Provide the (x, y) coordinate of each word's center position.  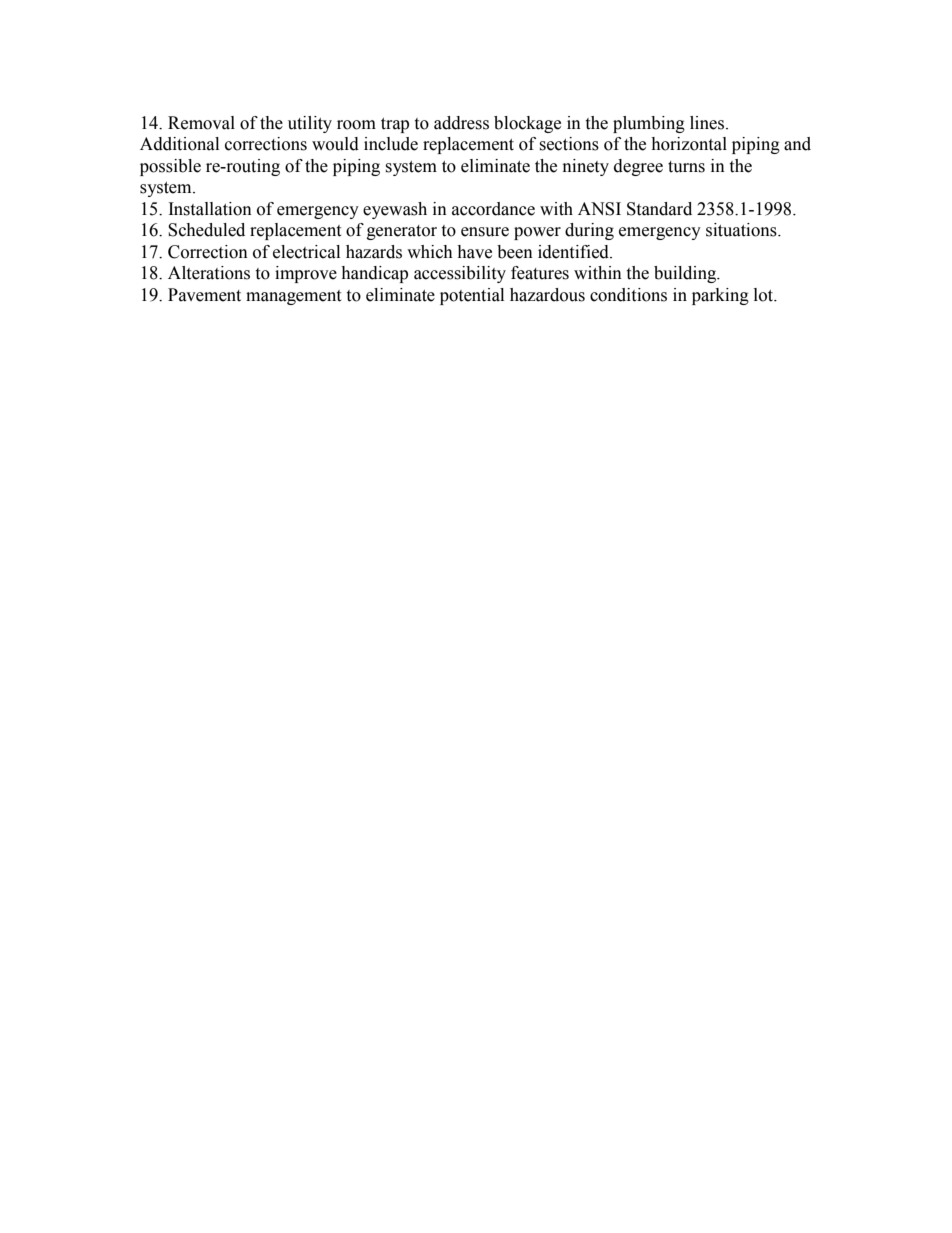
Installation (210, 209)
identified (574, 252)
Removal (201, 123)
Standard (659, 209)
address (461, 123)
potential (472, 296)
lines (707, 123)
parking (720, 296)
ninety (586, 167)
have (474, 252)
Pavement (204, 295)
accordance (493, 209)
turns (686, 167)
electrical (306, 252)
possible (170, 167)
